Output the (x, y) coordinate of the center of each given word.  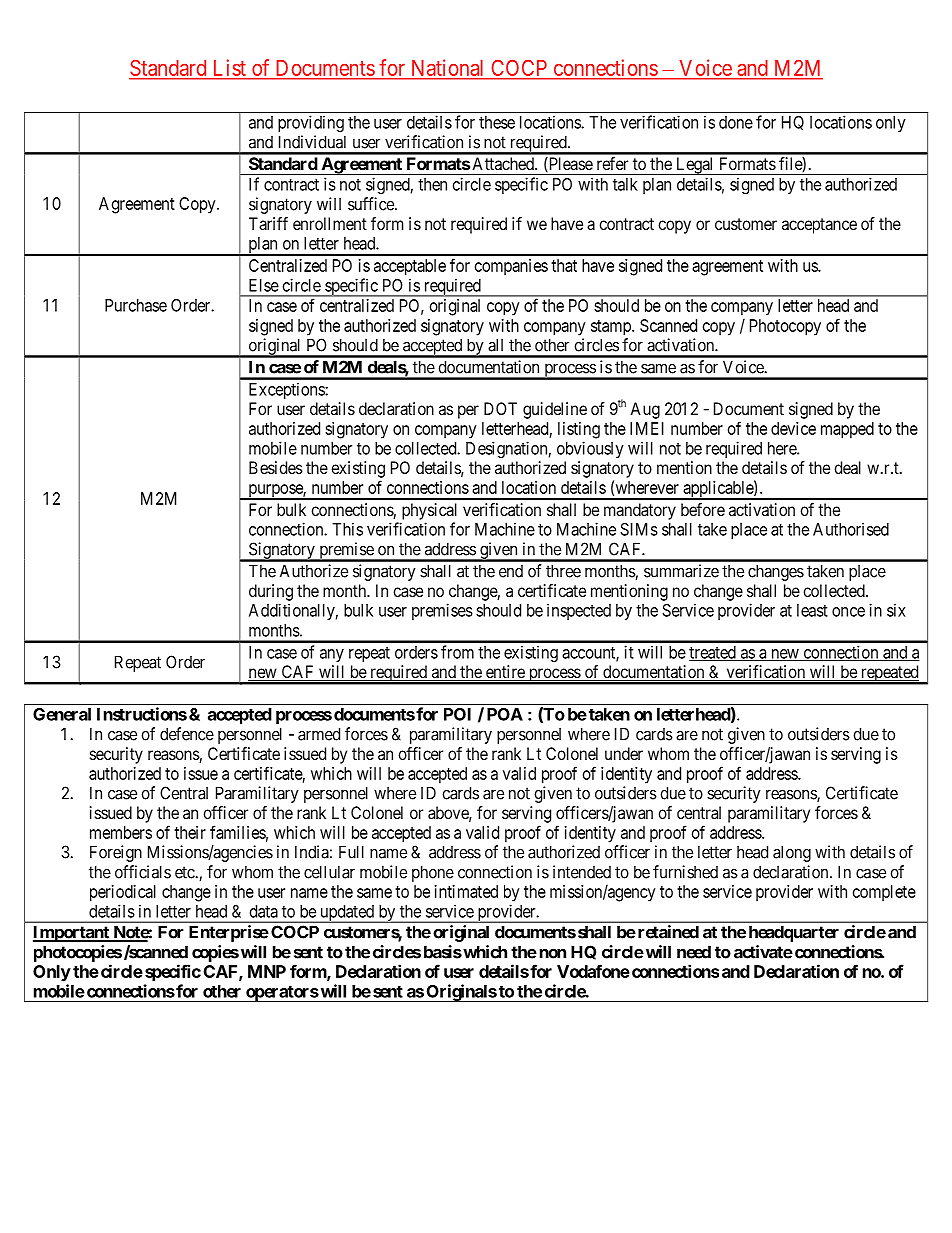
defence (187, 734)
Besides (276, 467)
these (497, 122)
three (563, 571)
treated (713, 653)
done (736, 122)
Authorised (851, 529)
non (553, 953)
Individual (312, 142)
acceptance (819, 226)
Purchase (136, 305)
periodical (123, 893)
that (564, 265)
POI (457, 714)
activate (763, 952)
